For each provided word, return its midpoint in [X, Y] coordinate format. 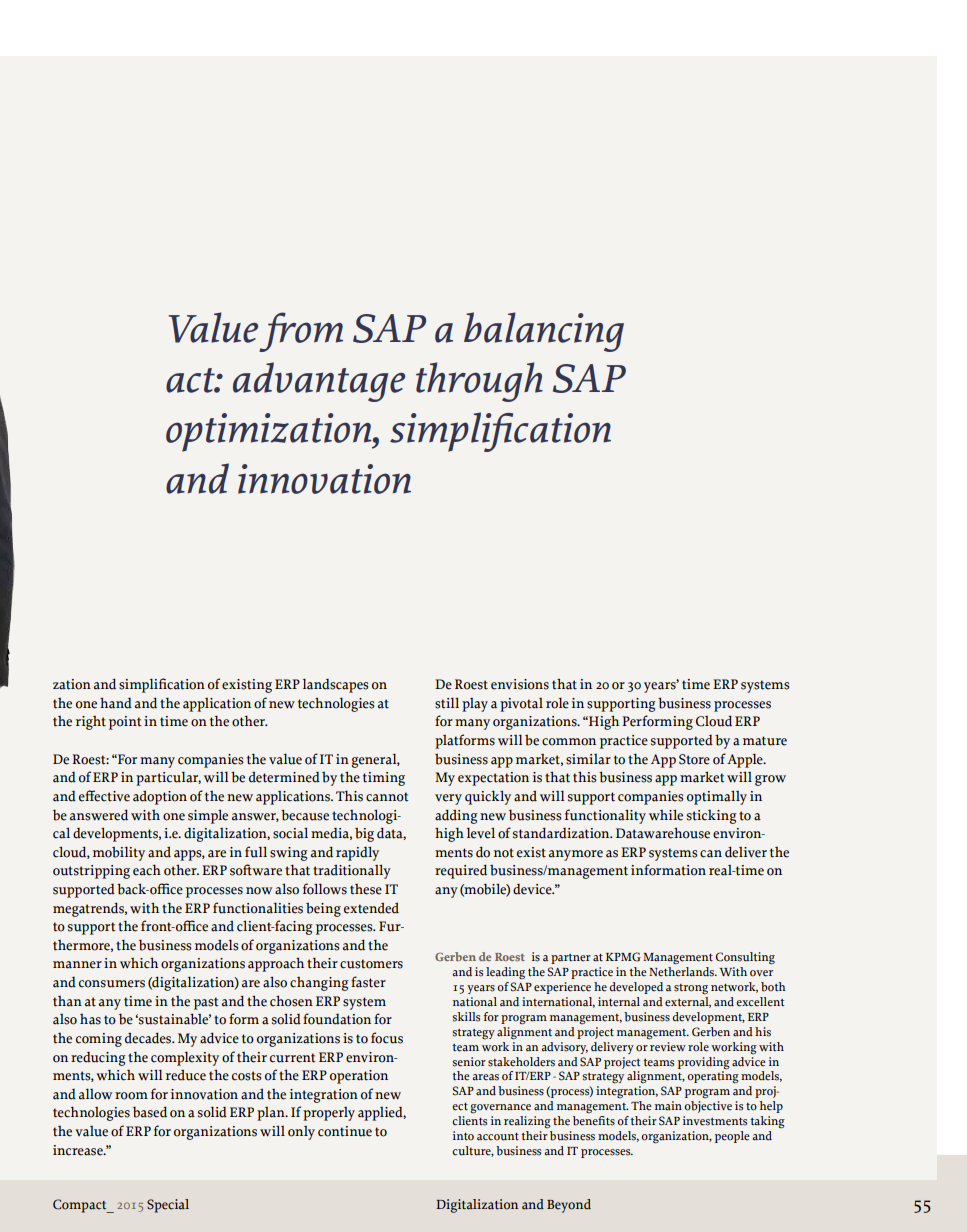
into [463, 1136]
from [301, 332]
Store [694, 759]
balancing [544, 332]
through [479, 382]
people [732, 1137]
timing [384, 779]
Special [168, 1206]
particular [168, 778]
